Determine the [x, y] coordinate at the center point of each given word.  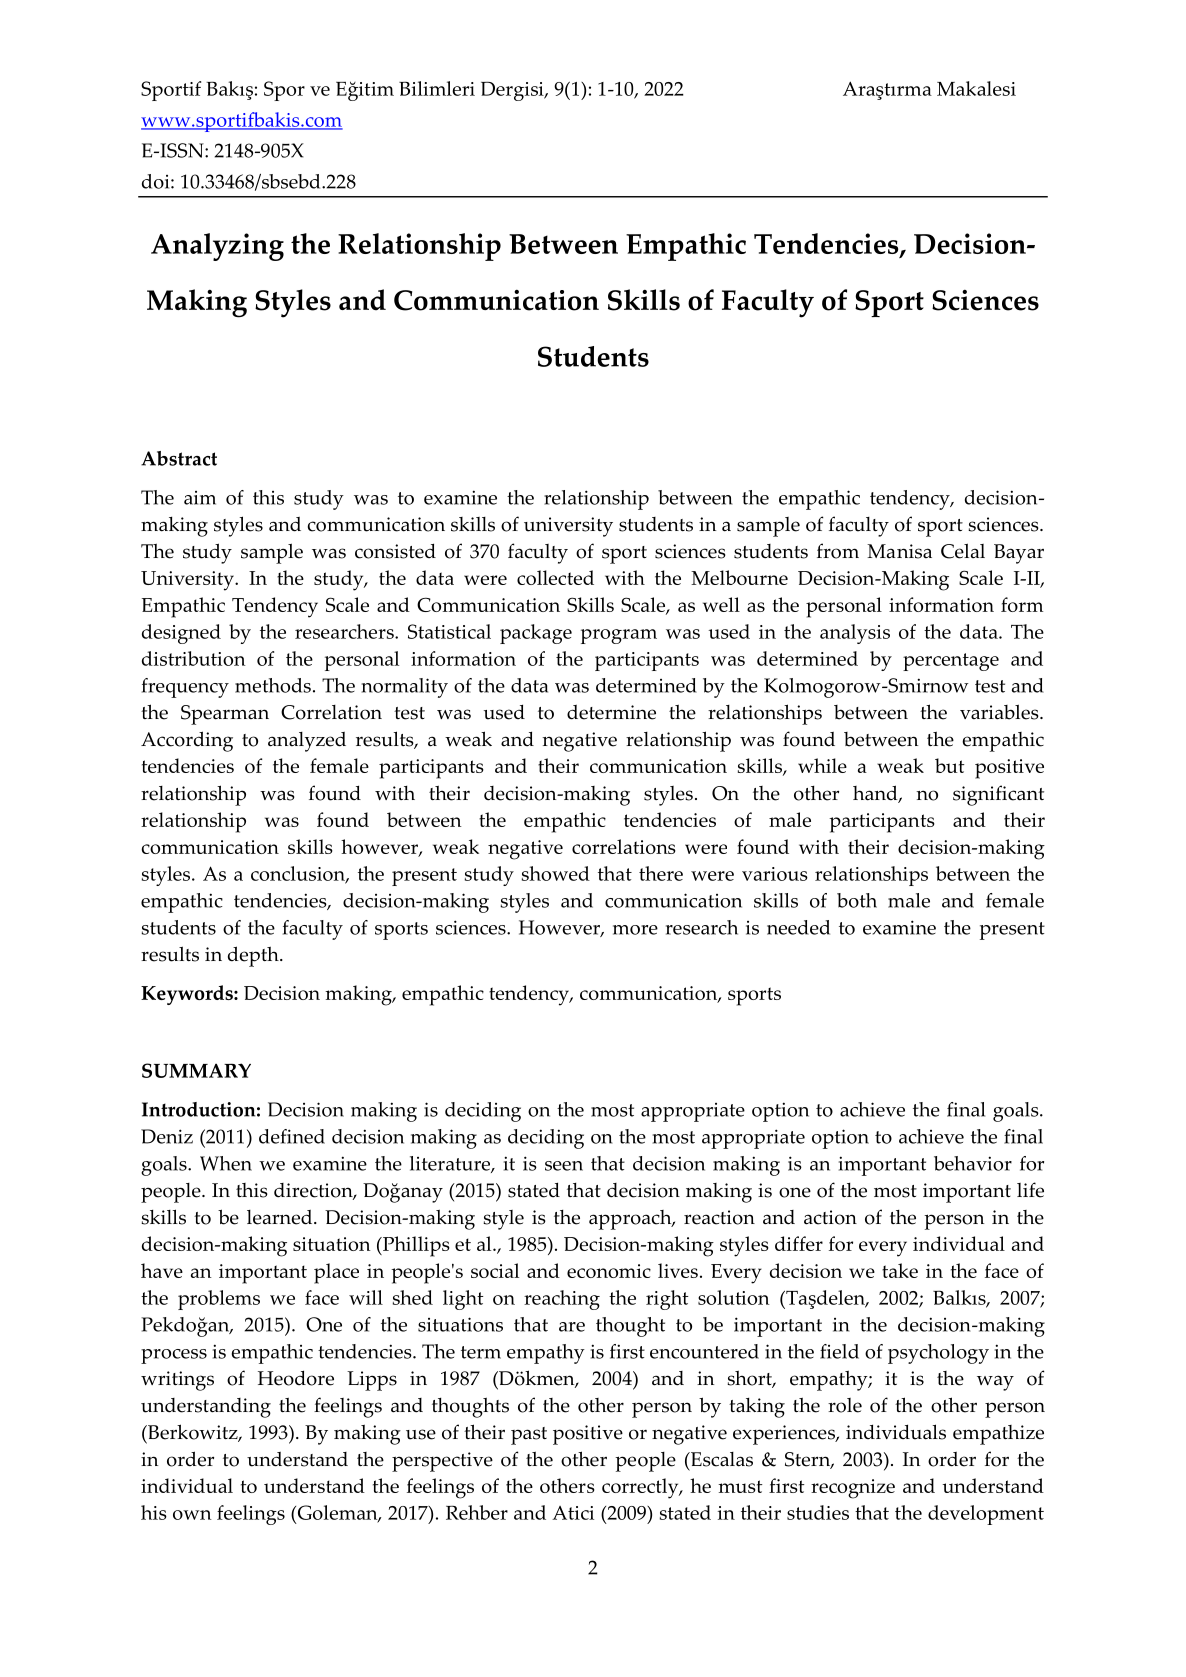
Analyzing [217, 247]
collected [555, 577]
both [857, 900]
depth [254, 956]
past [529, 1436]
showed [556, 873]
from [838, 551]
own [192, 1515]
